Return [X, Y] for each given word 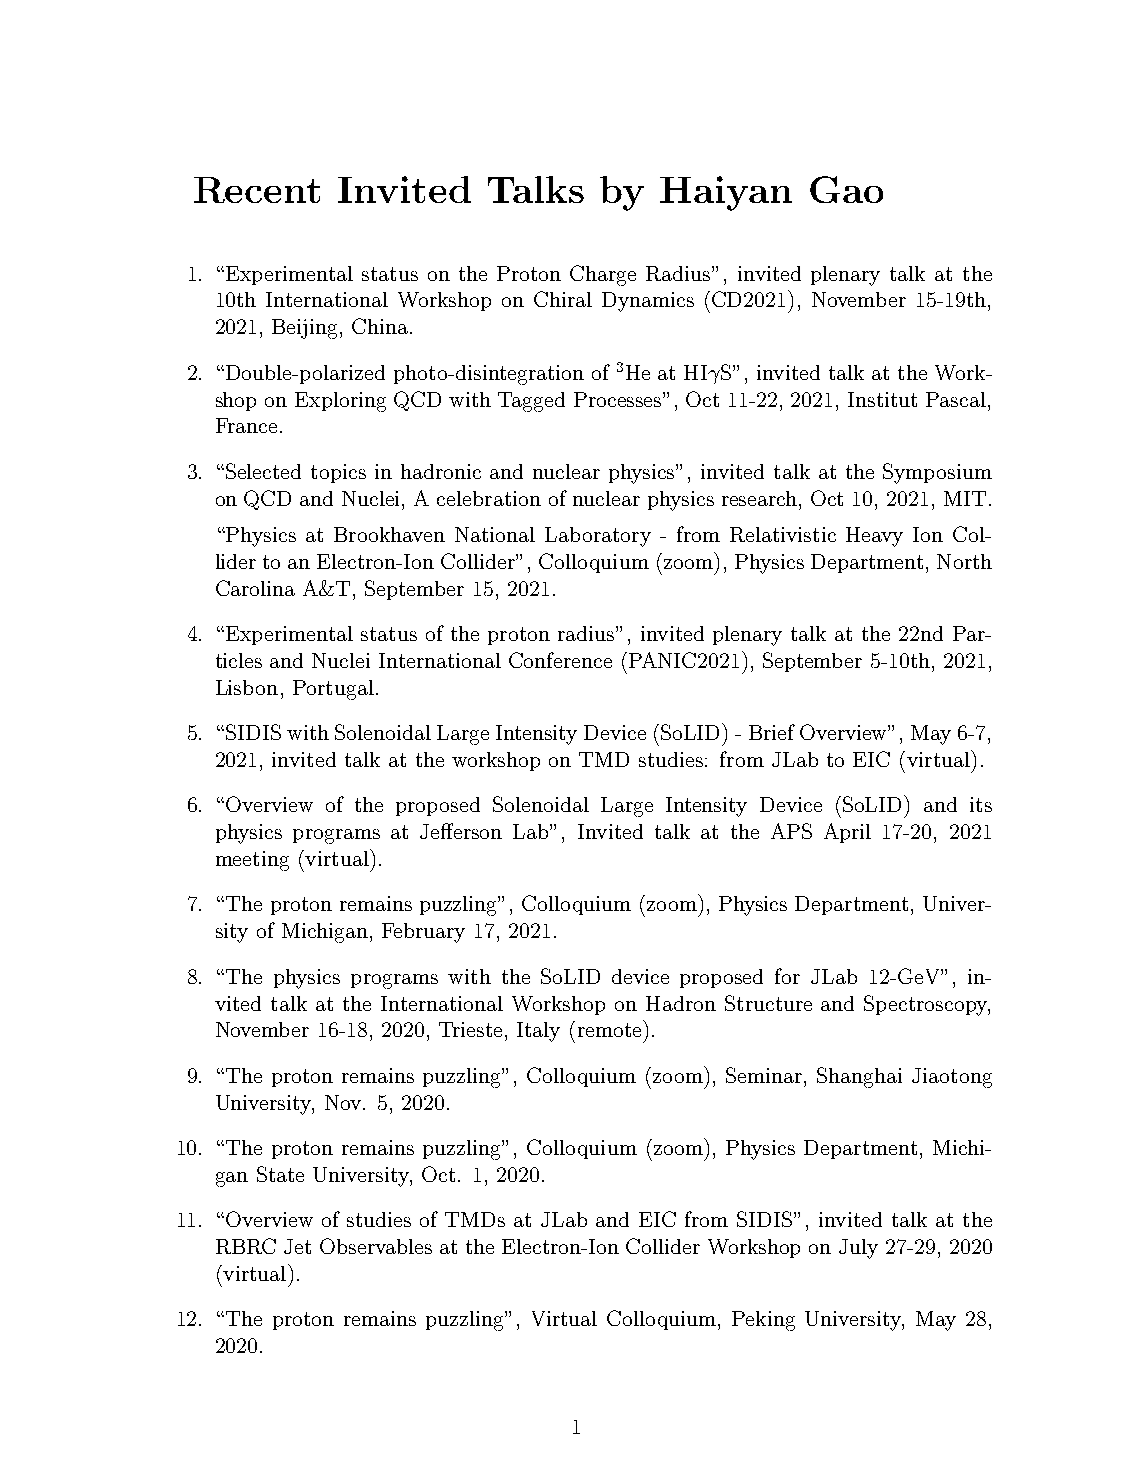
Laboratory [598, 537]
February [423, 933]
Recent [257, 190]
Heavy [874, 537]
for [787, 976]
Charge [603, 275]
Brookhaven [389, 534]
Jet [297, 1246]
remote [609, 1030]
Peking [763, 1321]
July [858, 1249]
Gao [846, 189]
